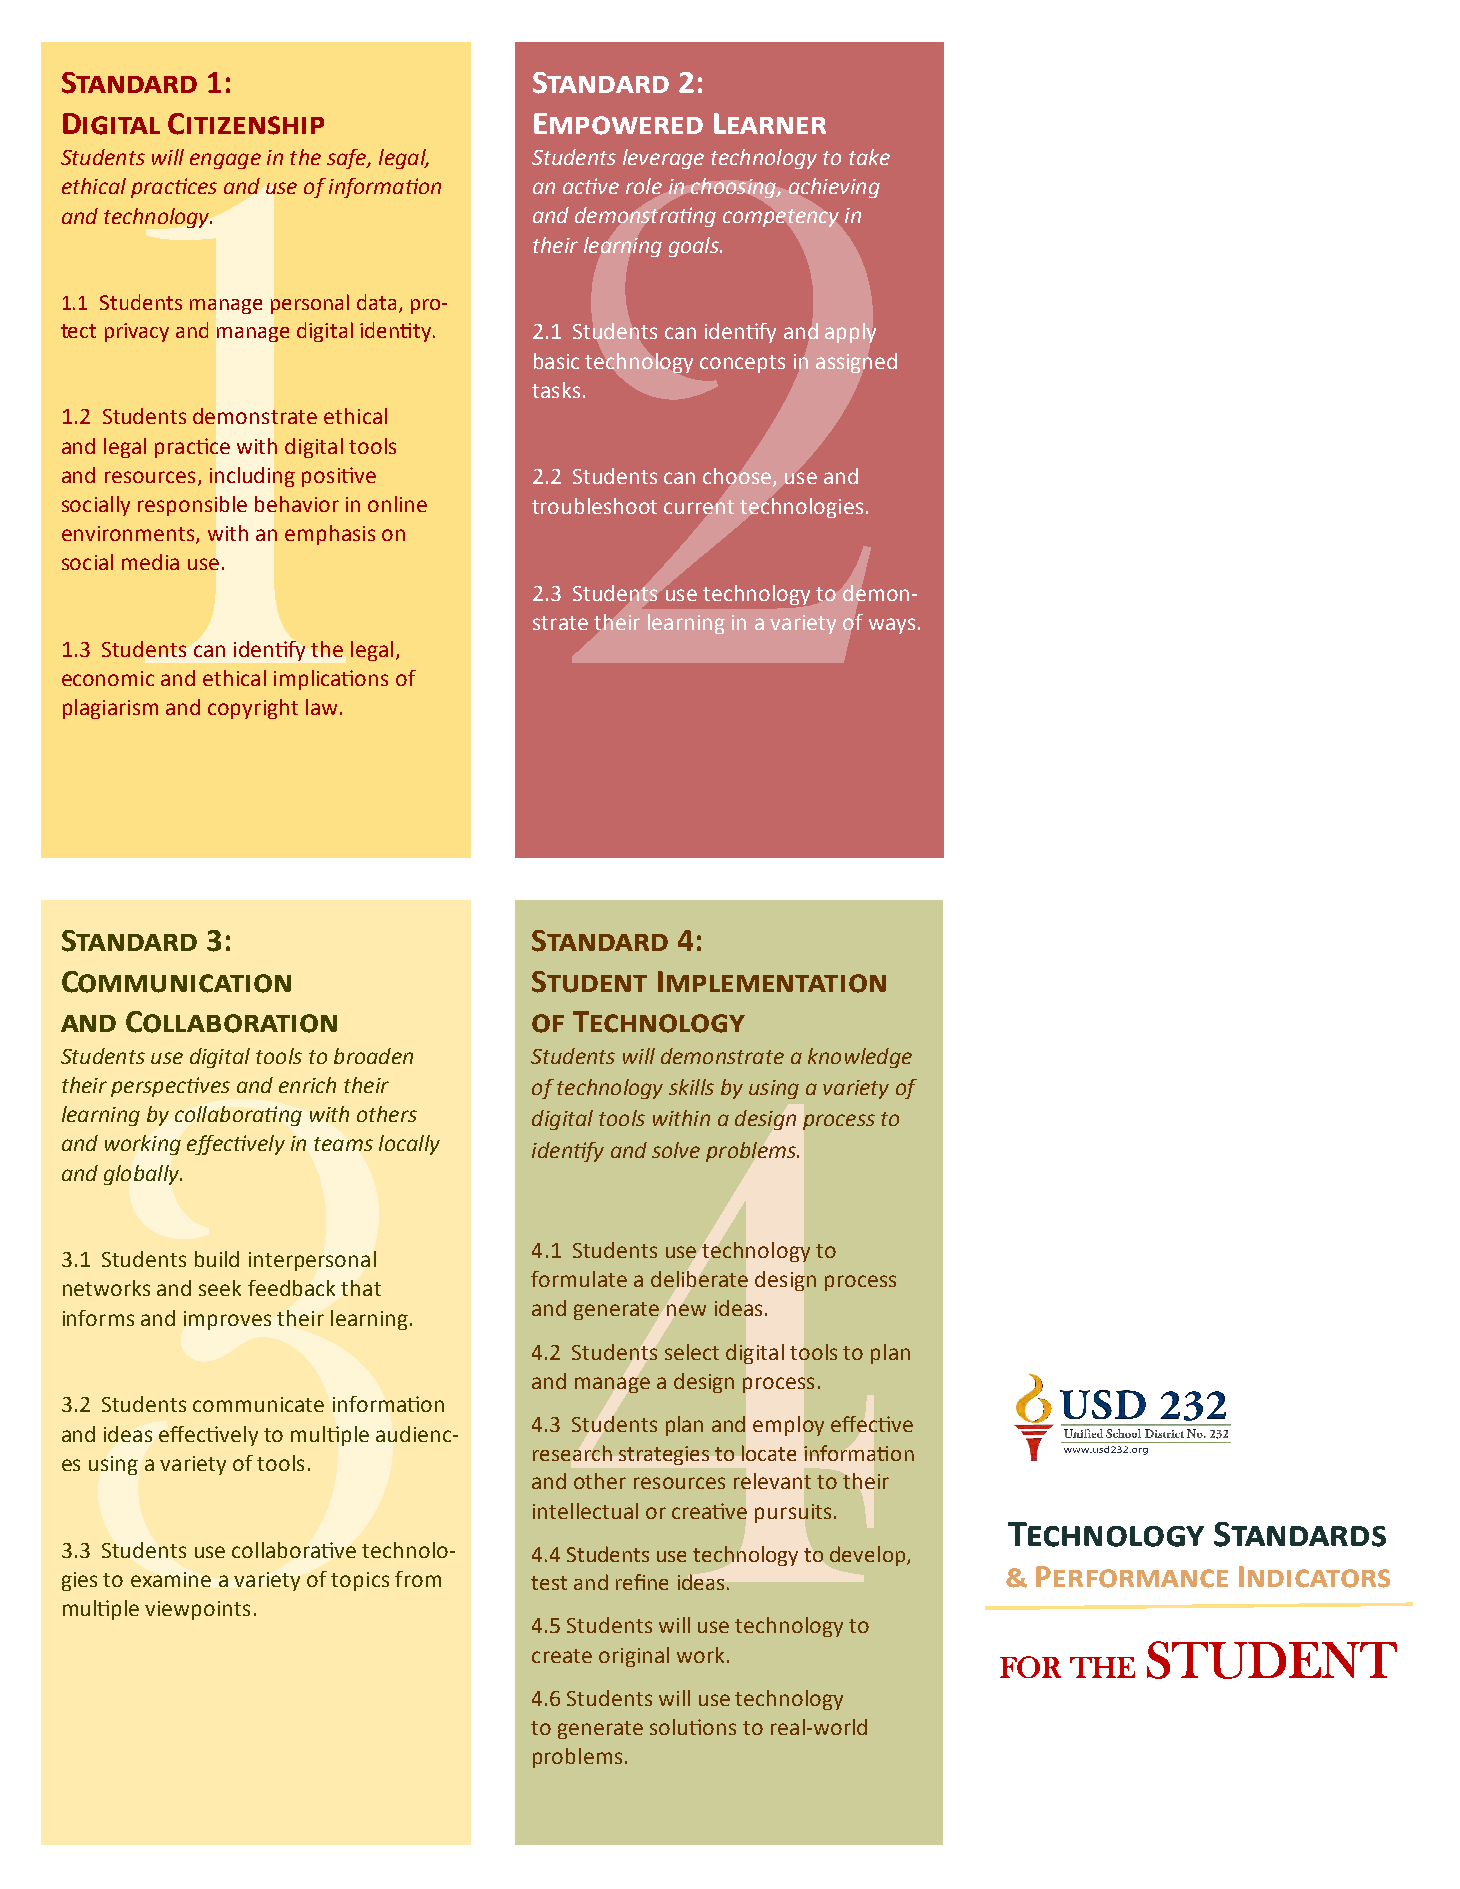  Describe the element at coordinates (225, 161) in the document. I see `engage` at that location.
